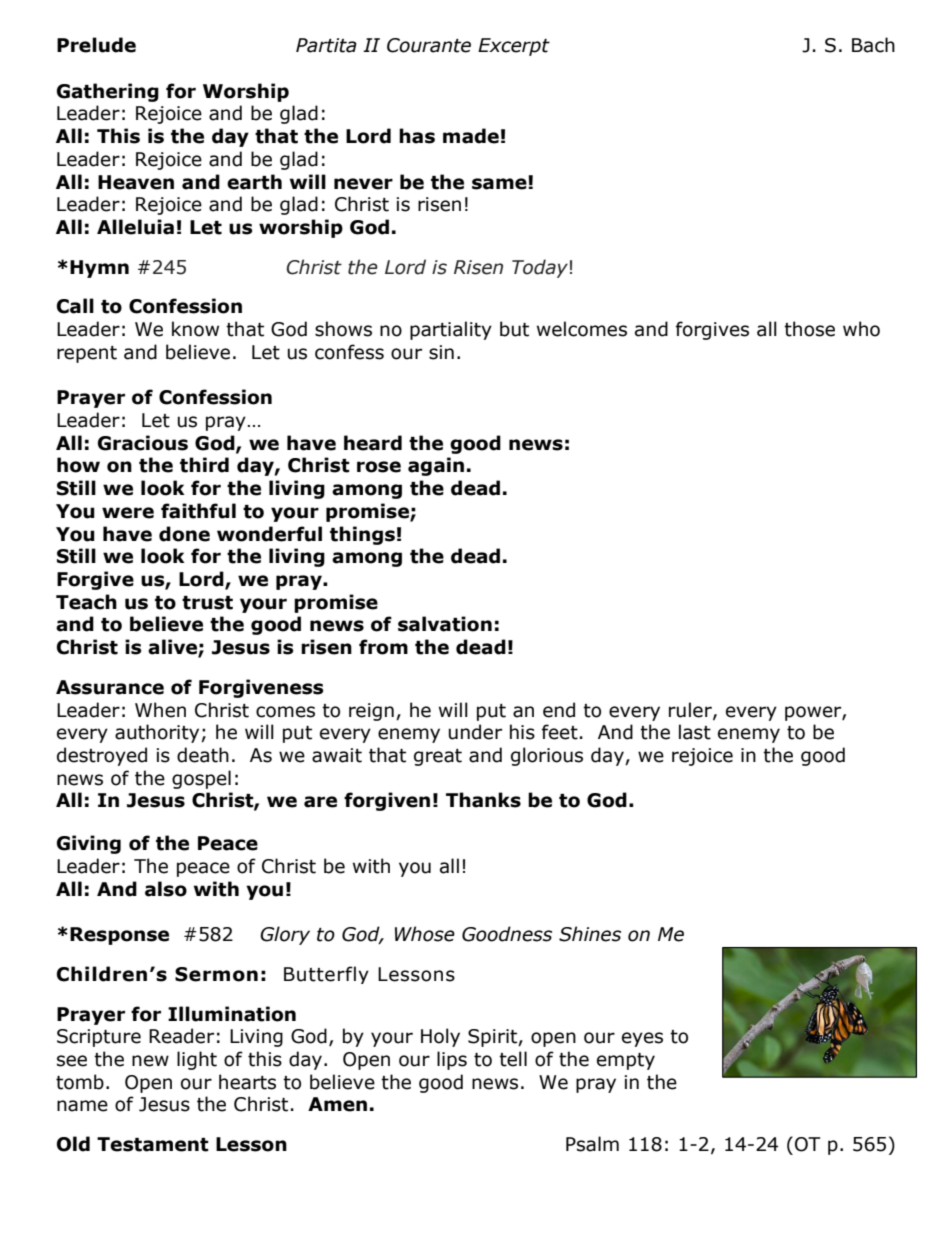 The height and width of the screenshot is (1233, 952). I want to click on Gathering, so click(108, 92).
